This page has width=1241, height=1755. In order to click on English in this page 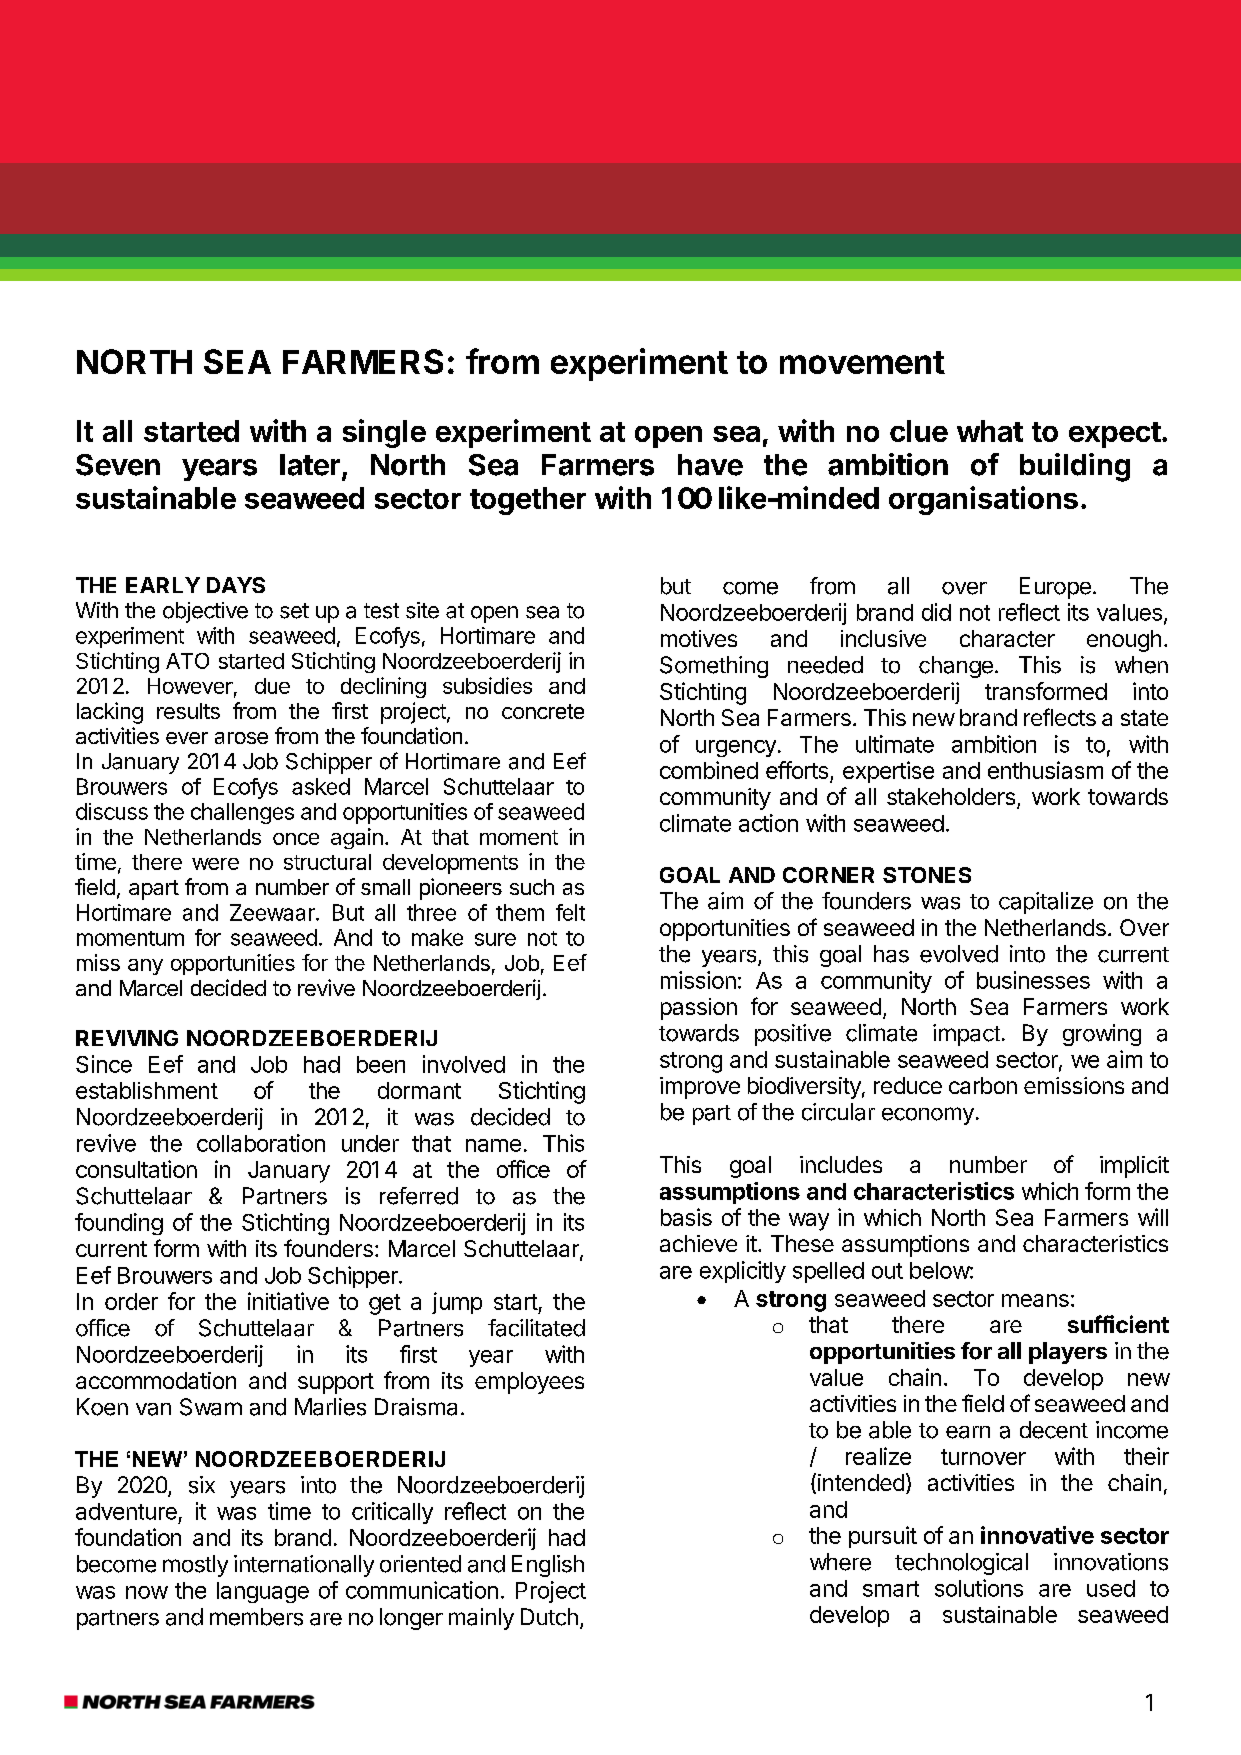, I will do `click(548, 1566)`.
